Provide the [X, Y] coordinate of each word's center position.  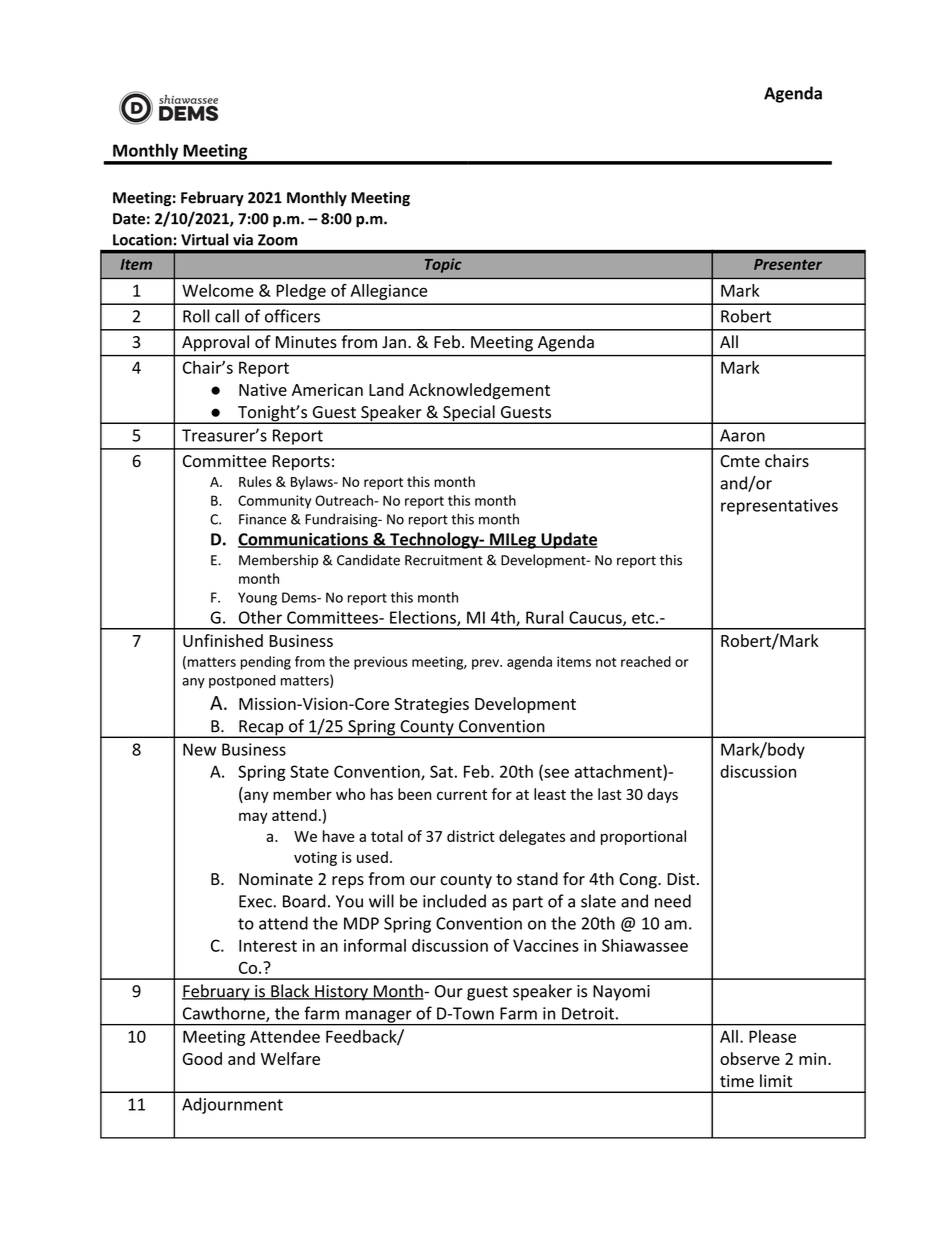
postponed [242, 681]
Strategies [431, 706]
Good [202, 1058]
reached [646, 661]
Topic [443, 265]
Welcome [218, 290]
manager [378, 1017]
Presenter [788, 264]
